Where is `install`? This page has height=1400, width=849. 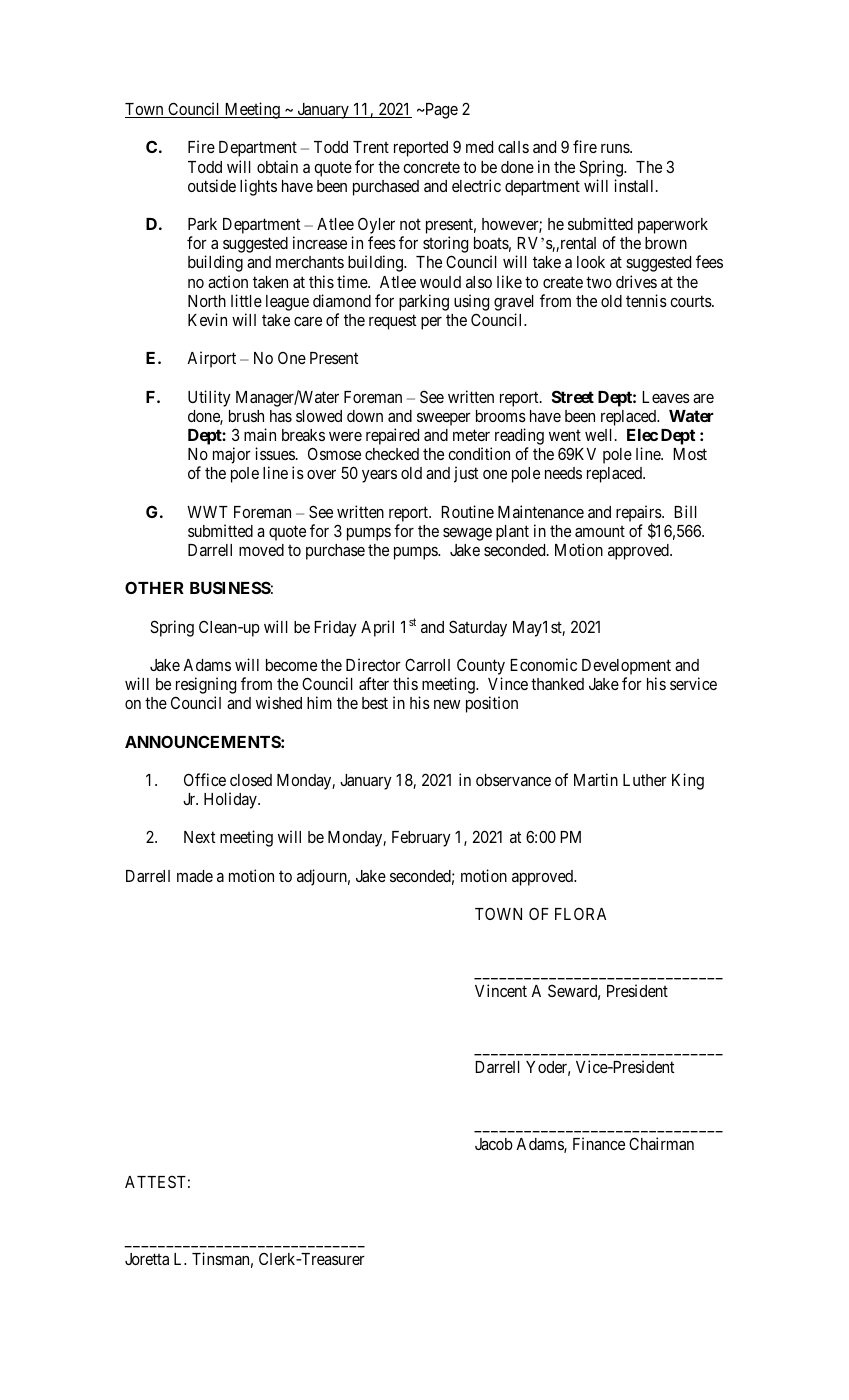 install is located at coordinates (635, 185).
